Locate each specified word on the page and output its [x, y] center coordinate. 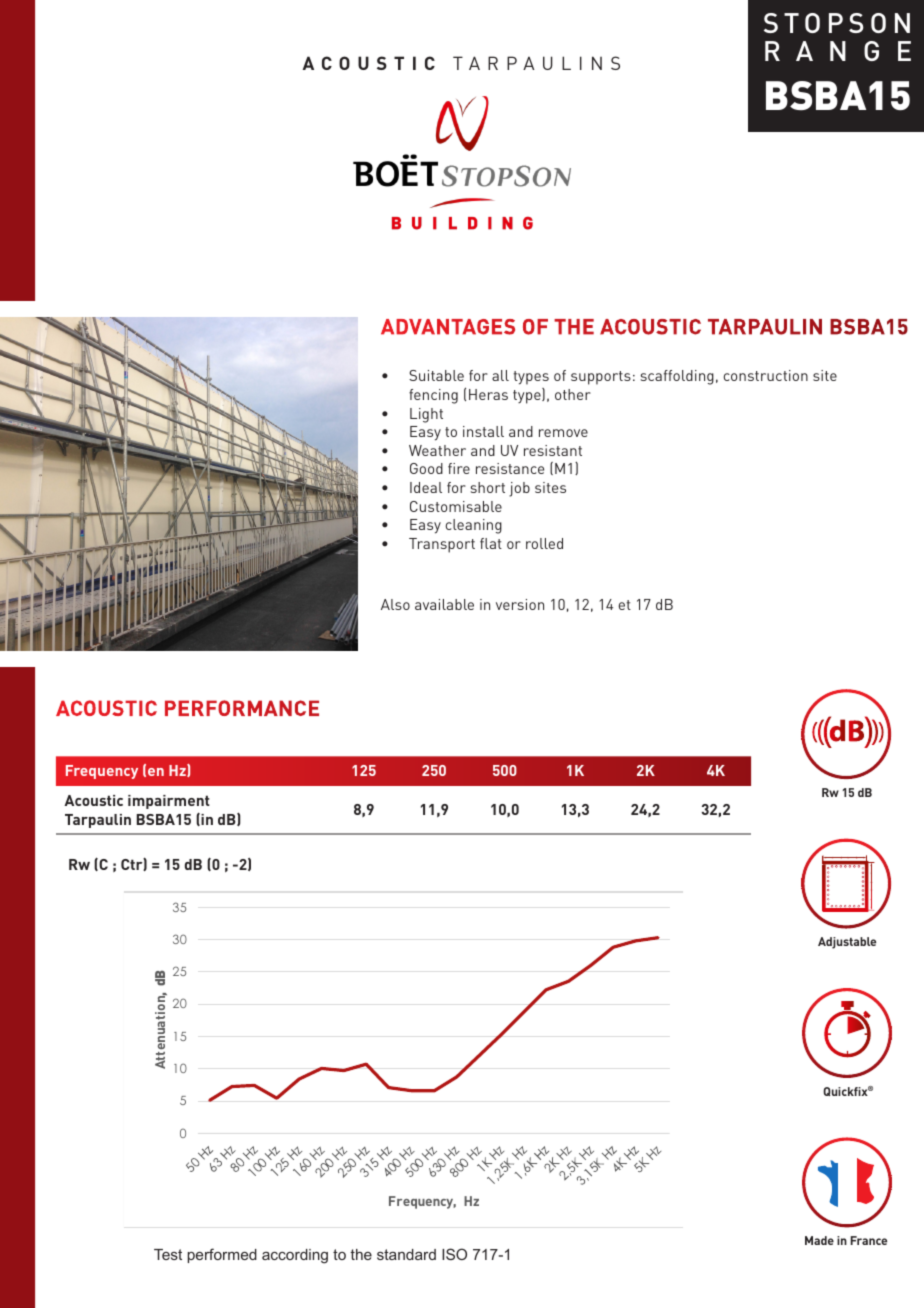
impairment [169, 802]
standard [406, 1254]
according [295, 1256]
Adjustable [847, 943]
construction [766, 375]
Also [395, 604]
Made [819, 1240]
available [444, 604]
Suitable [436, 375]
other [573, 394]
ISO [454, 1254]
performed [222, 1255]
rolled [544, 543]
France [869, 1240]
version [520, 604]
